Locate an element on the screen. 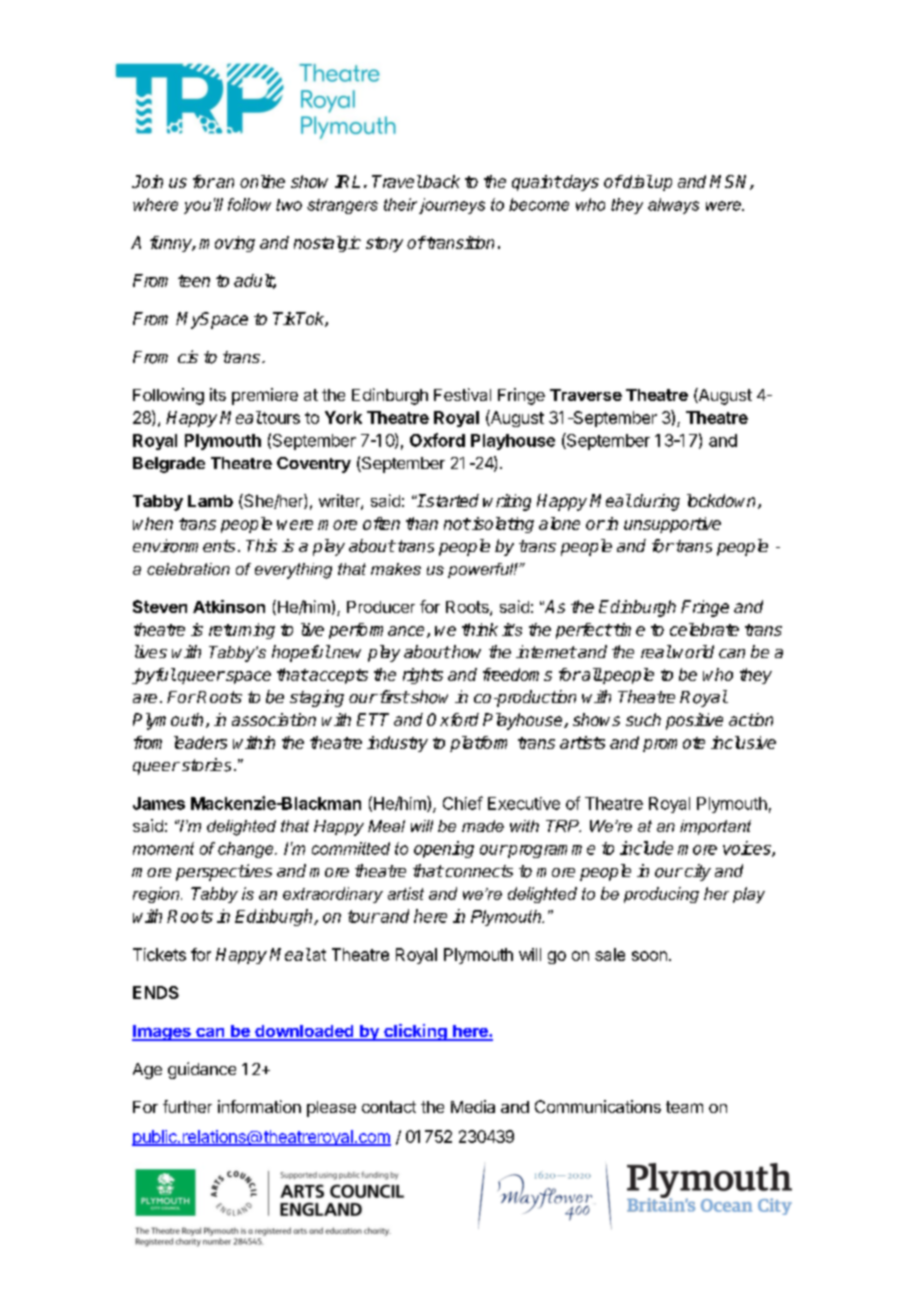  Media is located at coordinates (473, 1106).
